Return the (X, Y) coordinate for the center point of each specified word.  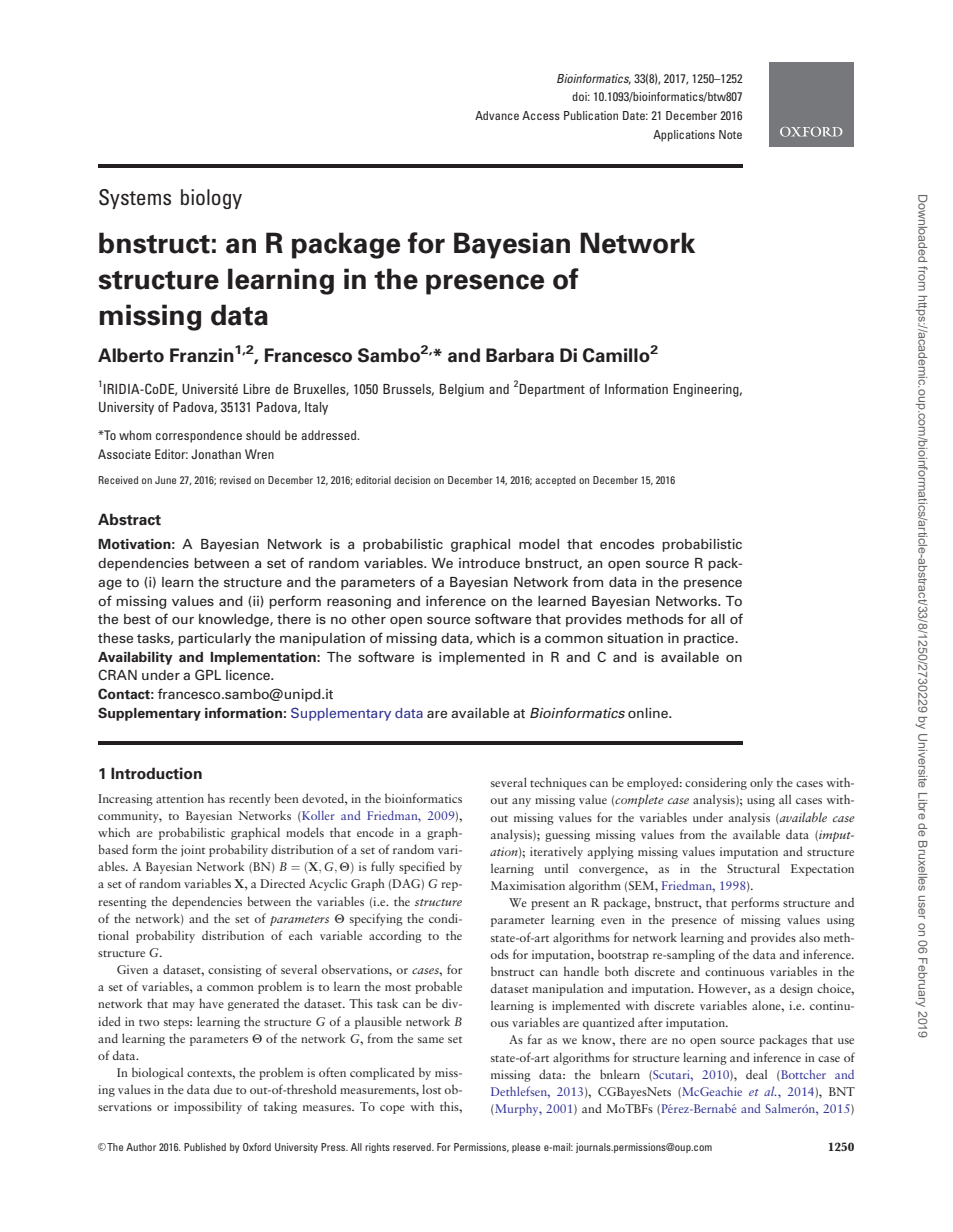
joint (193, 851)
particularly (214, 639)
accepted (555, 481)
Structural (753, 868)
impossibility (208, 1107)
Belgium (462, 390)
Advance (497, 115)
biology (211, 199)
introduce (489, 563)
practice (710, 639)
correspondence (199, 436)
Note (730, 134)
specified (422, 867)
